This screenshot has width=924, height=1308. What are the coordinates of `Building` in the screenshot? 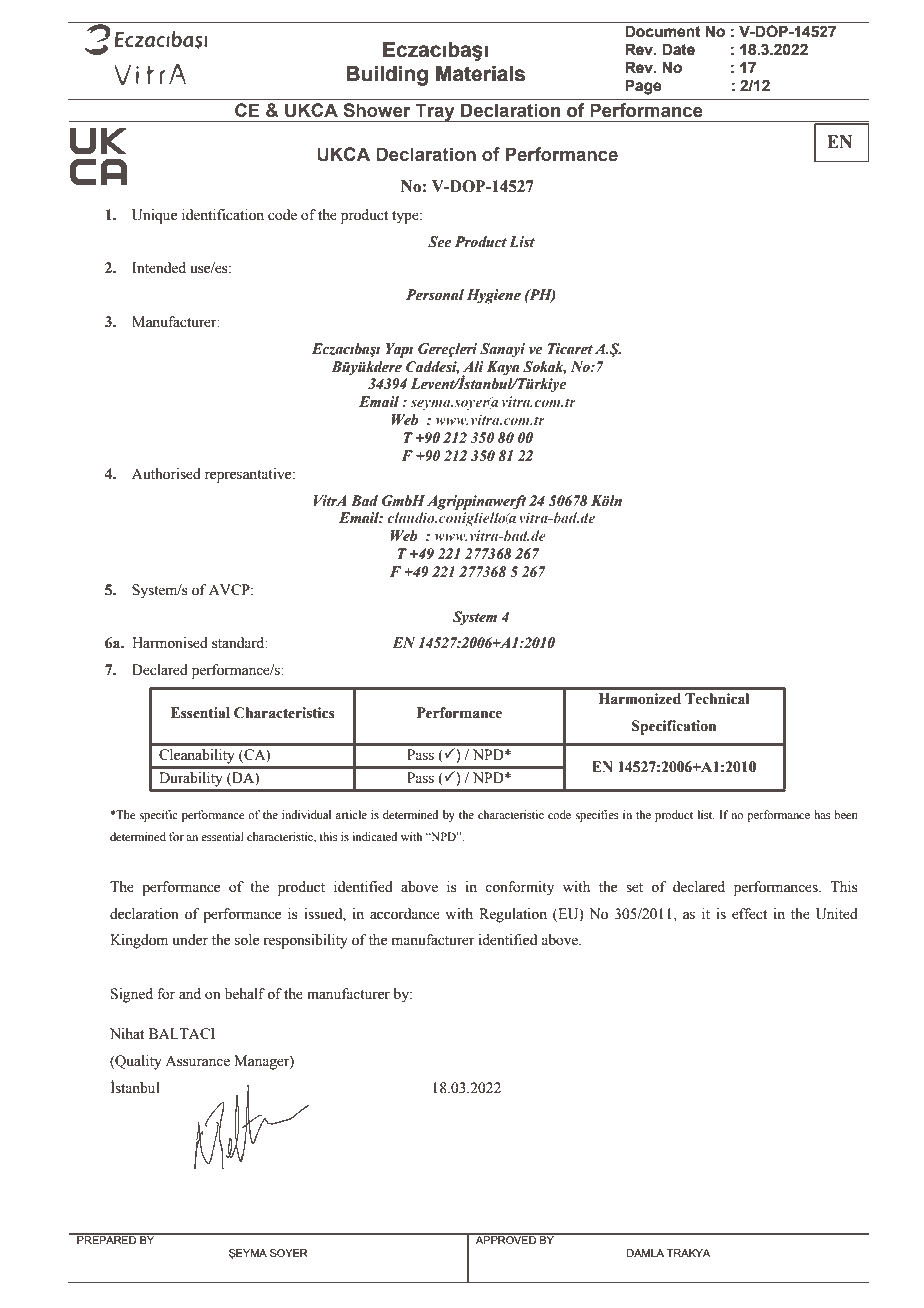 It's located at (387, 76).
